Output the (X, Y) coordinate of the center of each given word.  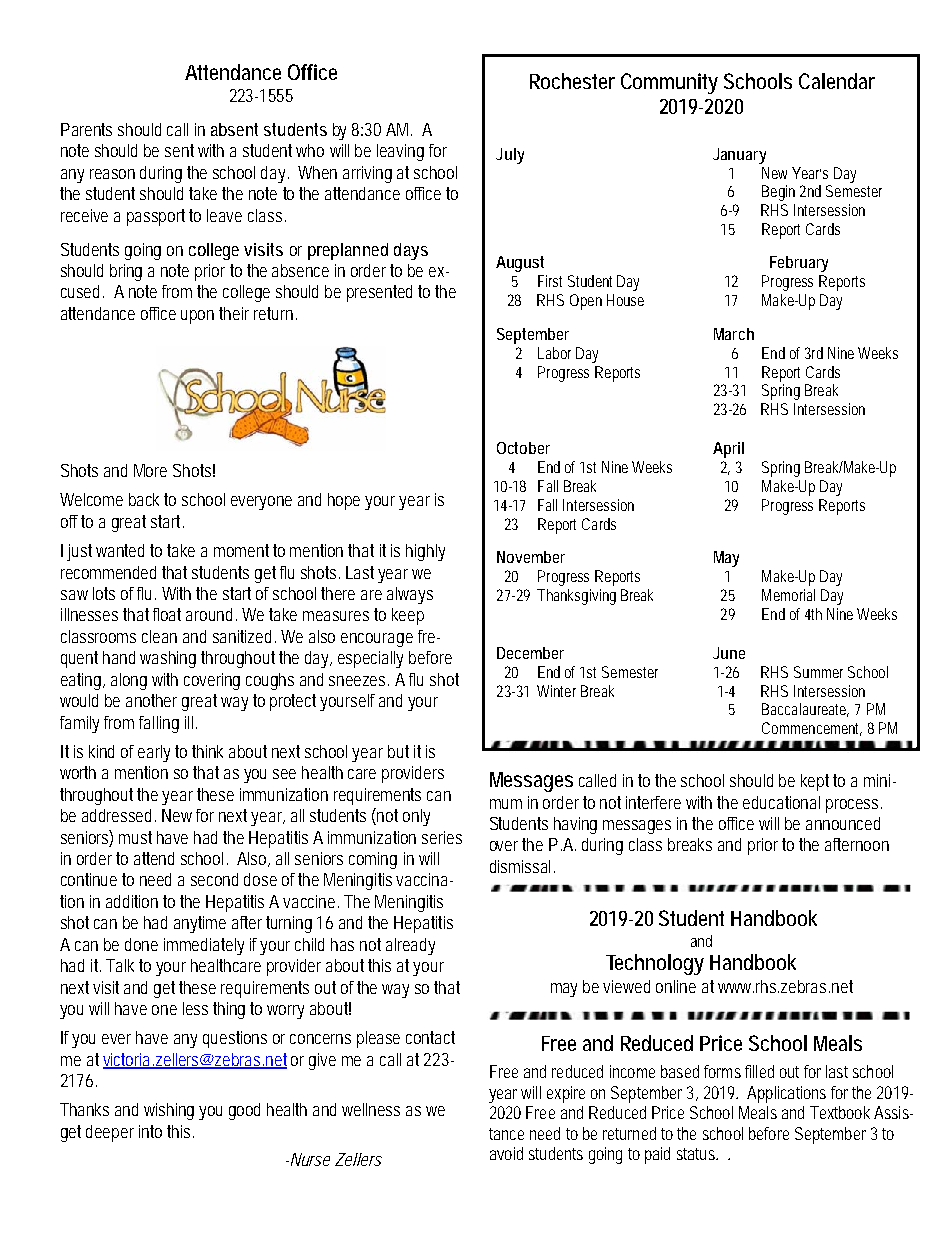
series (442, 837)
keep (408, 616)
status (696, 1154)
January (739, 156)
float (167, 614)
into (150, 1131)
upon (197, 317)
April (728, 450)
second (214, 879)
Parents (86, 129)
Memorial (788, 595)
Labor (554, 353)
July (510, 156)
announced (843, 823)
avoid (506, 1153)
